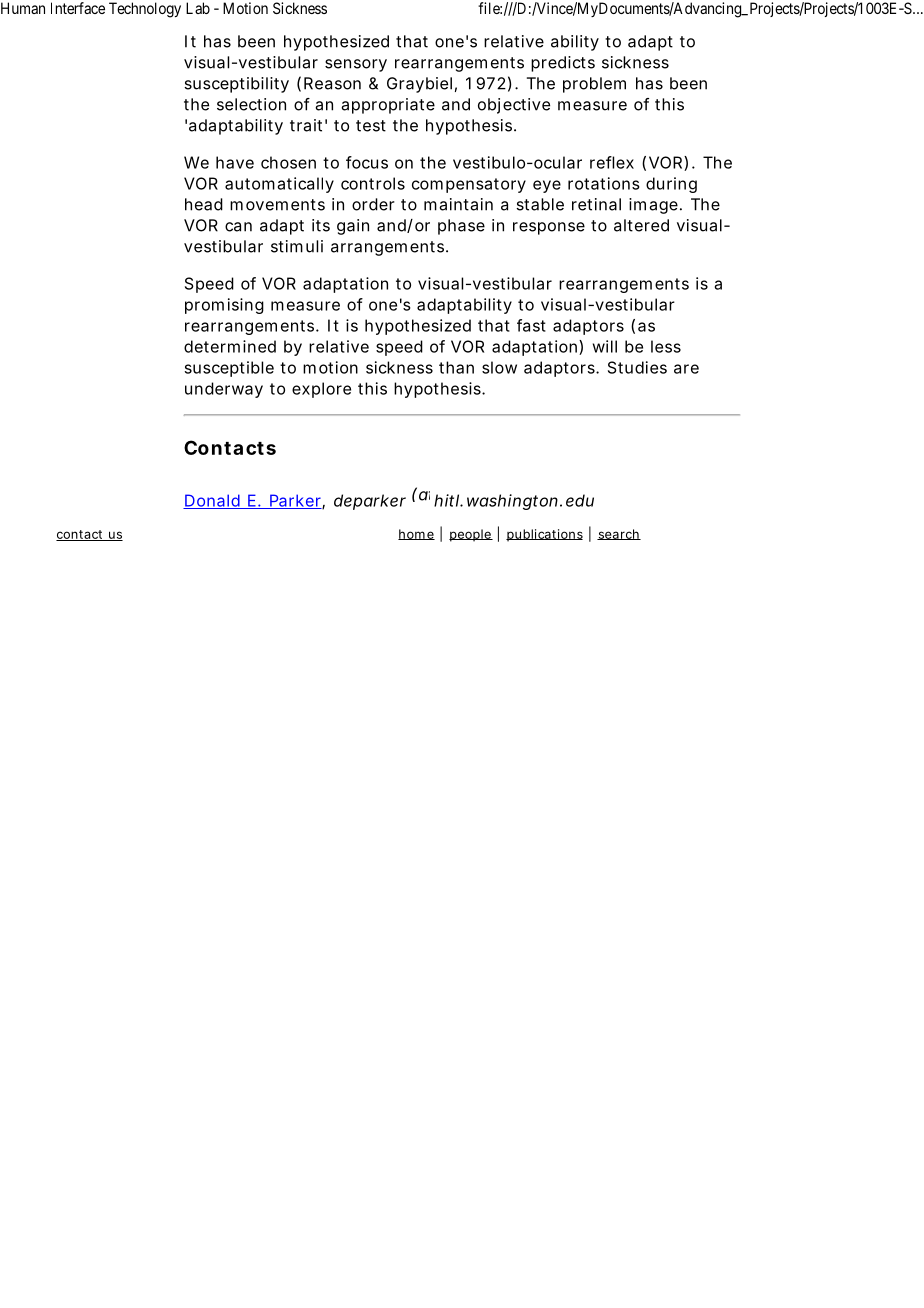 The width and height of the screenshot is (924, 1308). I want to click on home, so click(416, 534).
